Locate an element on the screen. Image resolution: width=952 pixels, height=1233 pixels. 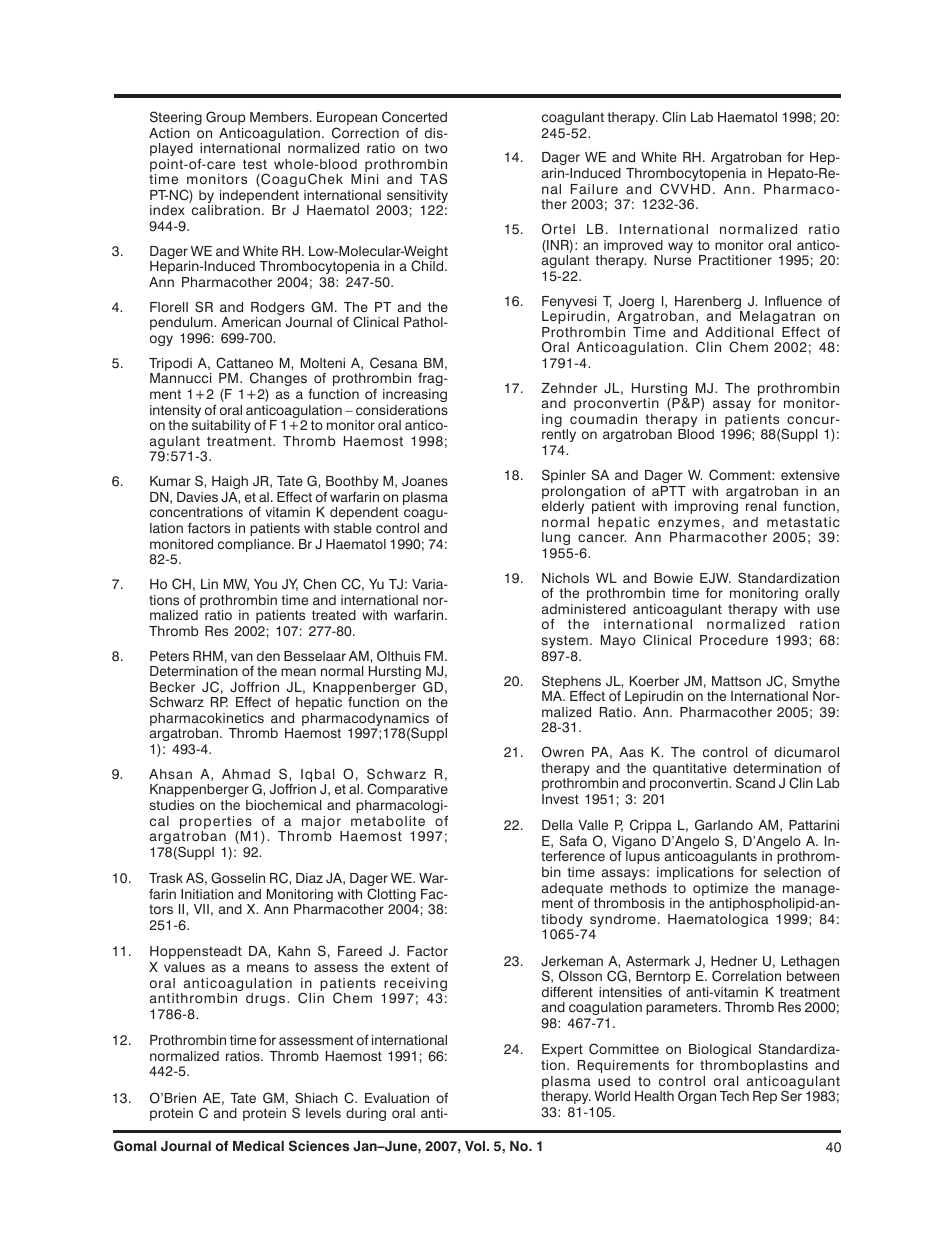
test is located at coordinates (255, 164).
